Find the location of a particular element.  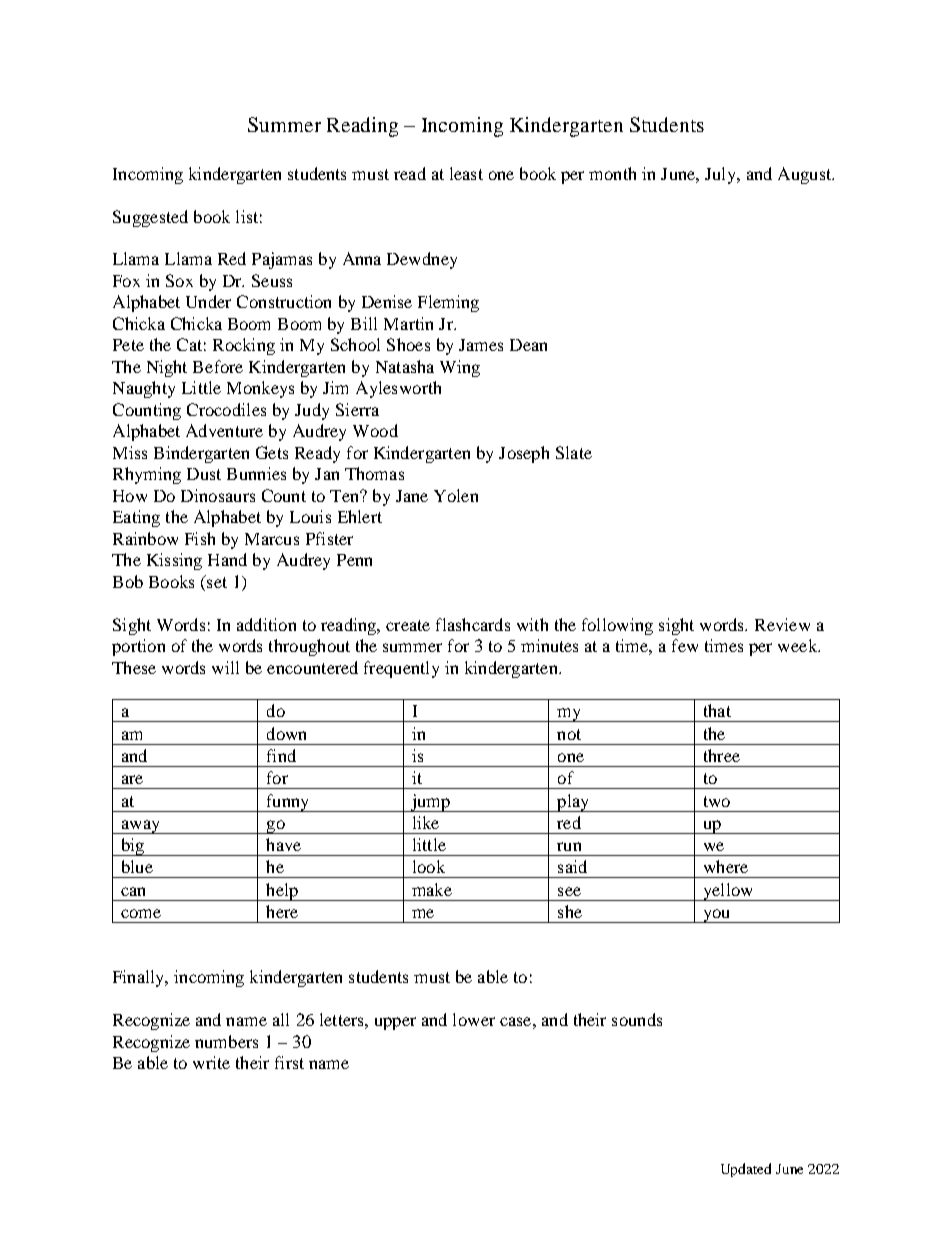

Suggested is located at coordinates (150, 218).
